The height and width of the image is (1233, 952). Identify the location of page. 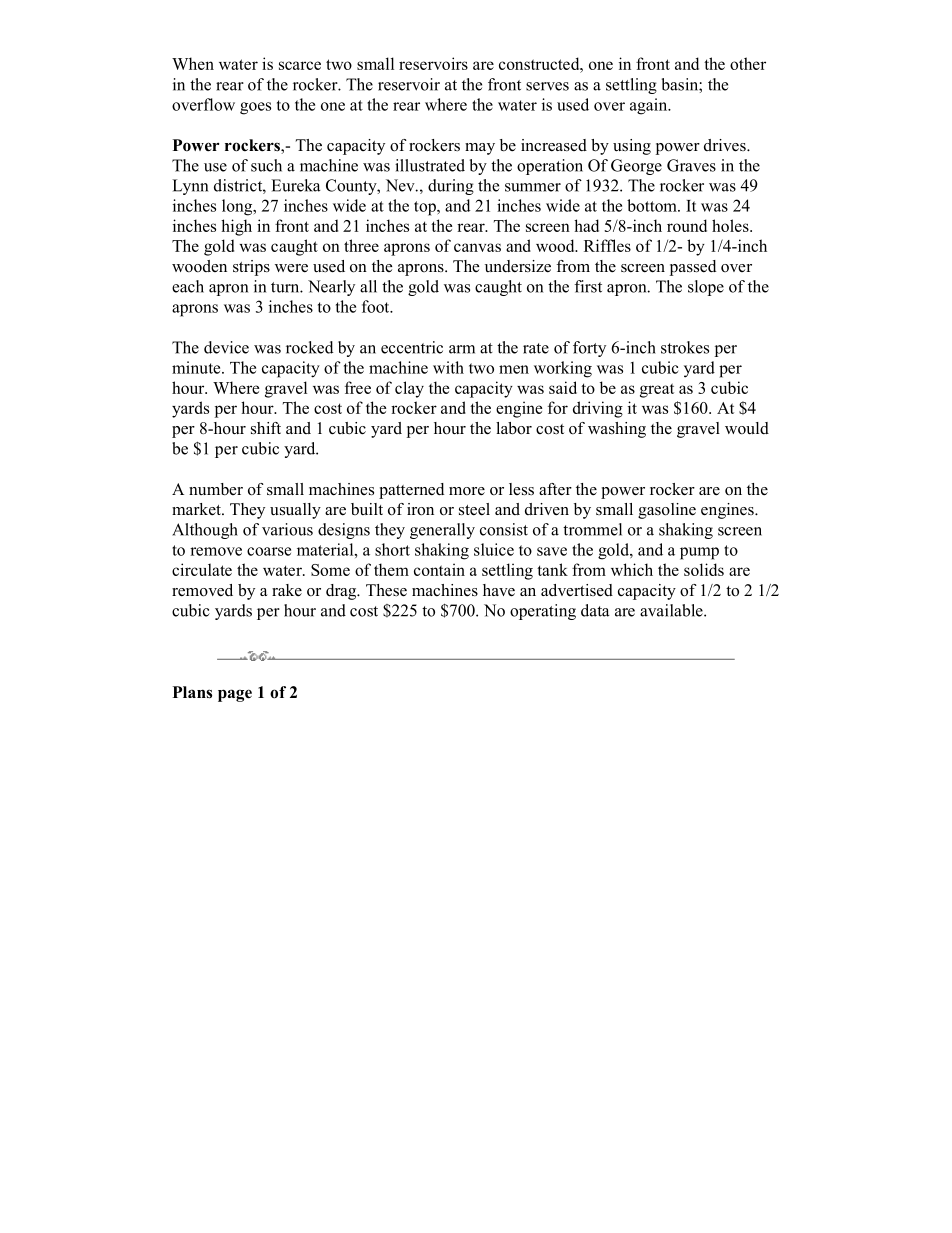
(235, 695).
